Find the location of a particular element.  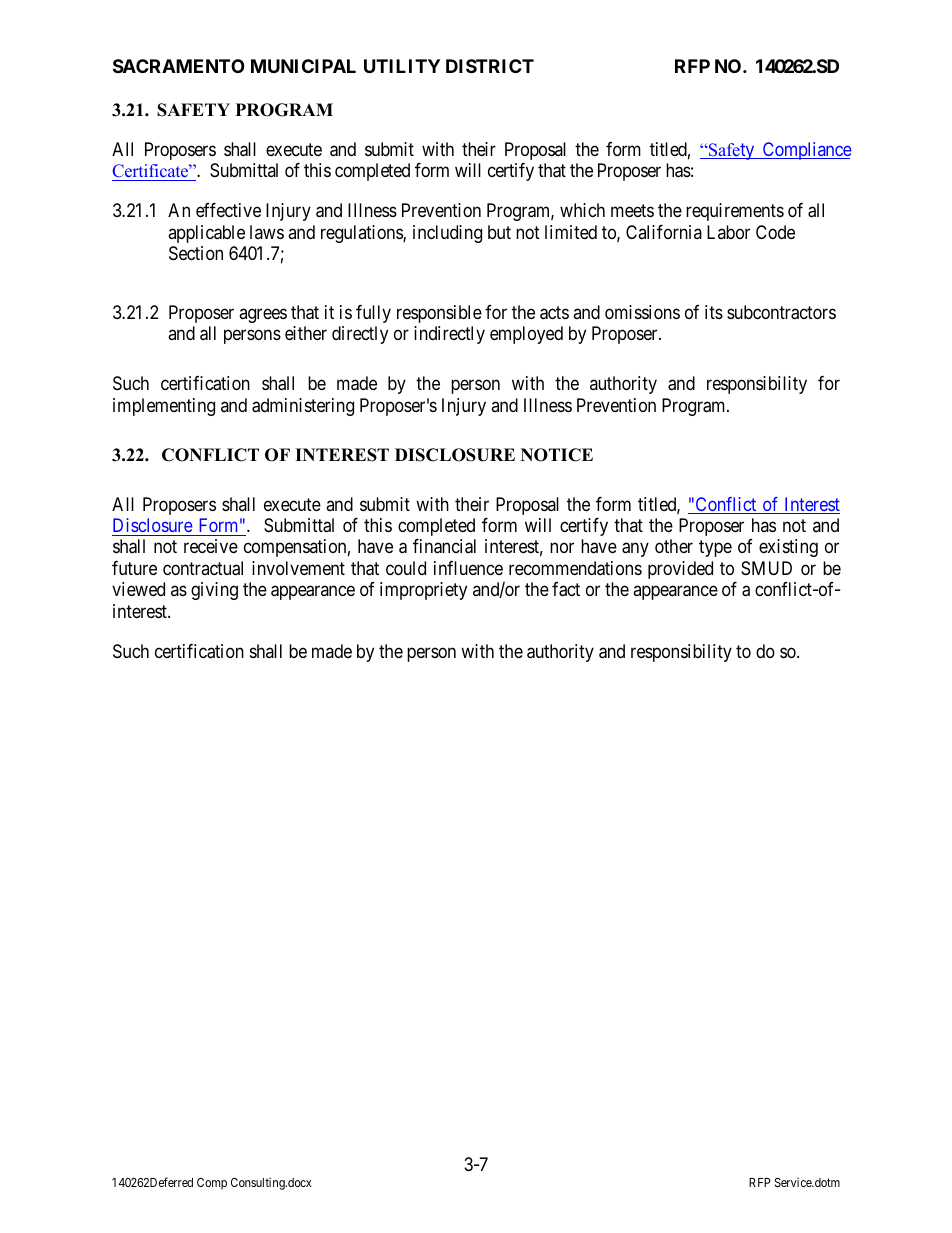

contractual is located at coordinates (203, 568).
